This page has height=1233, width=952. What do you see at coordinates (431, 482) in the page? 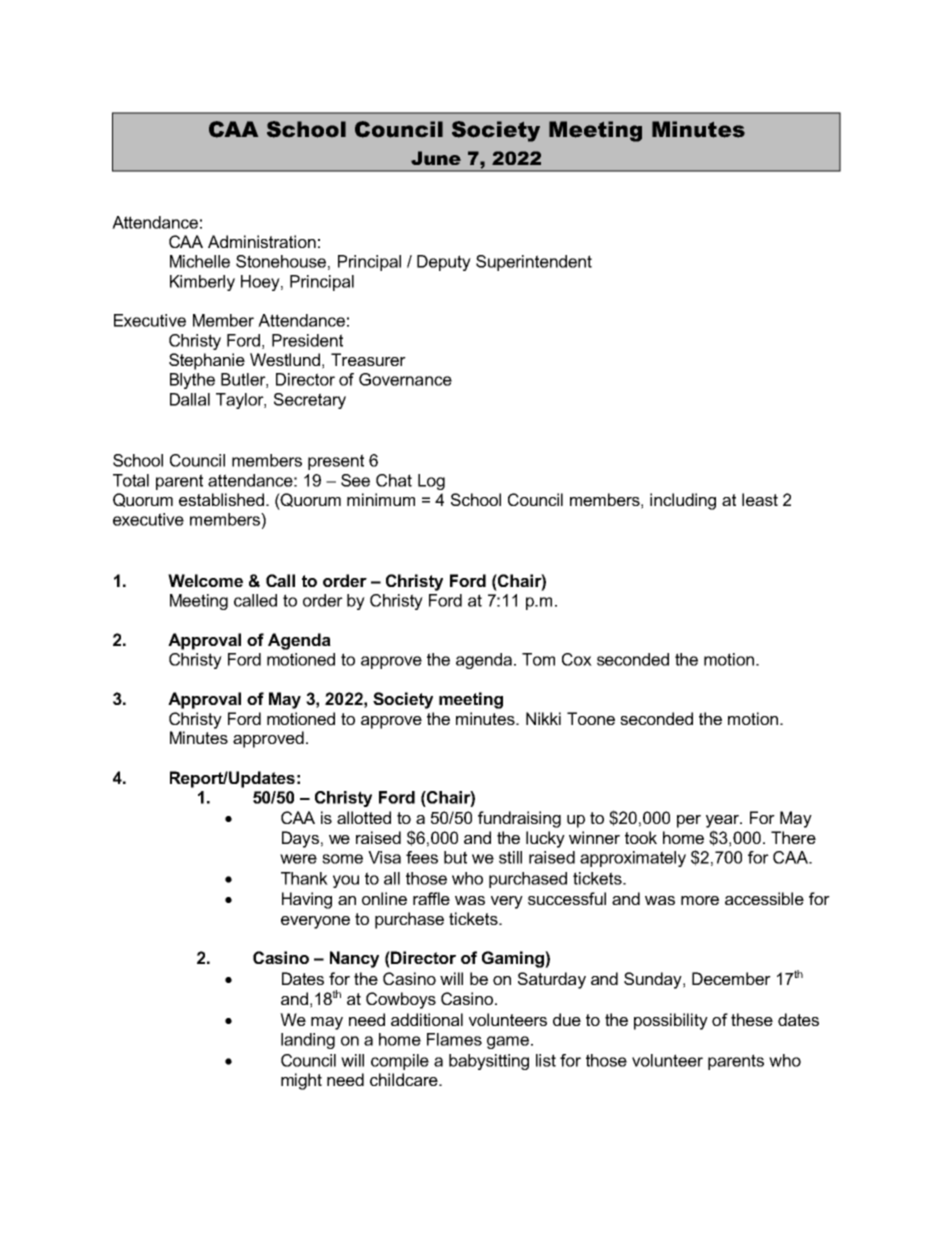
I see `Log` at bounding box center [431, 482].
